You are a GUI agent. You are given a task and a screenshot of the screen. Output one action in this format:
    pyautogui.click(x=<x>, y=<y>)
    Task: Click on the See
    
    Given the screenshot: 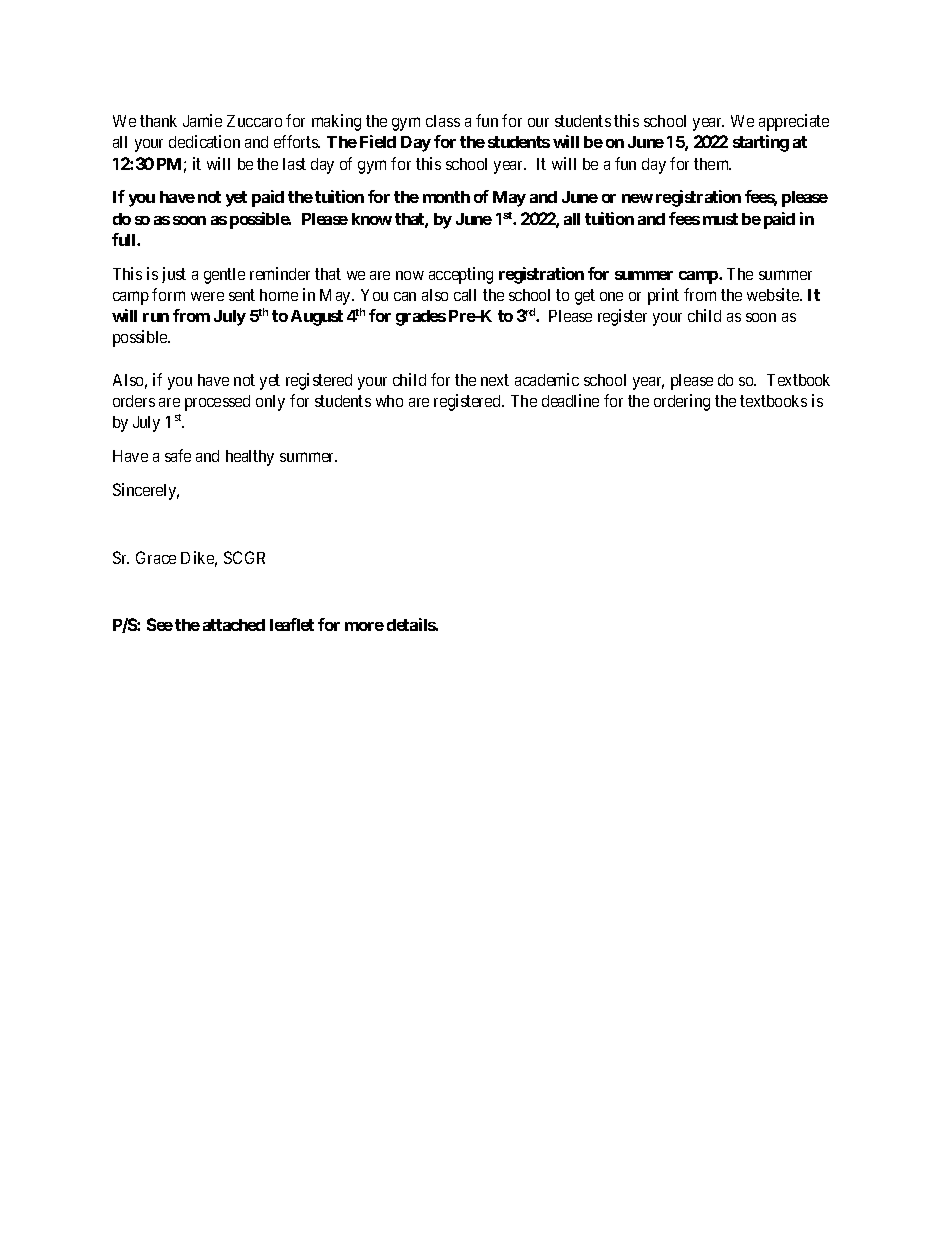 What is the action you would take?
    pyautogui.click(x=160, y=624)
